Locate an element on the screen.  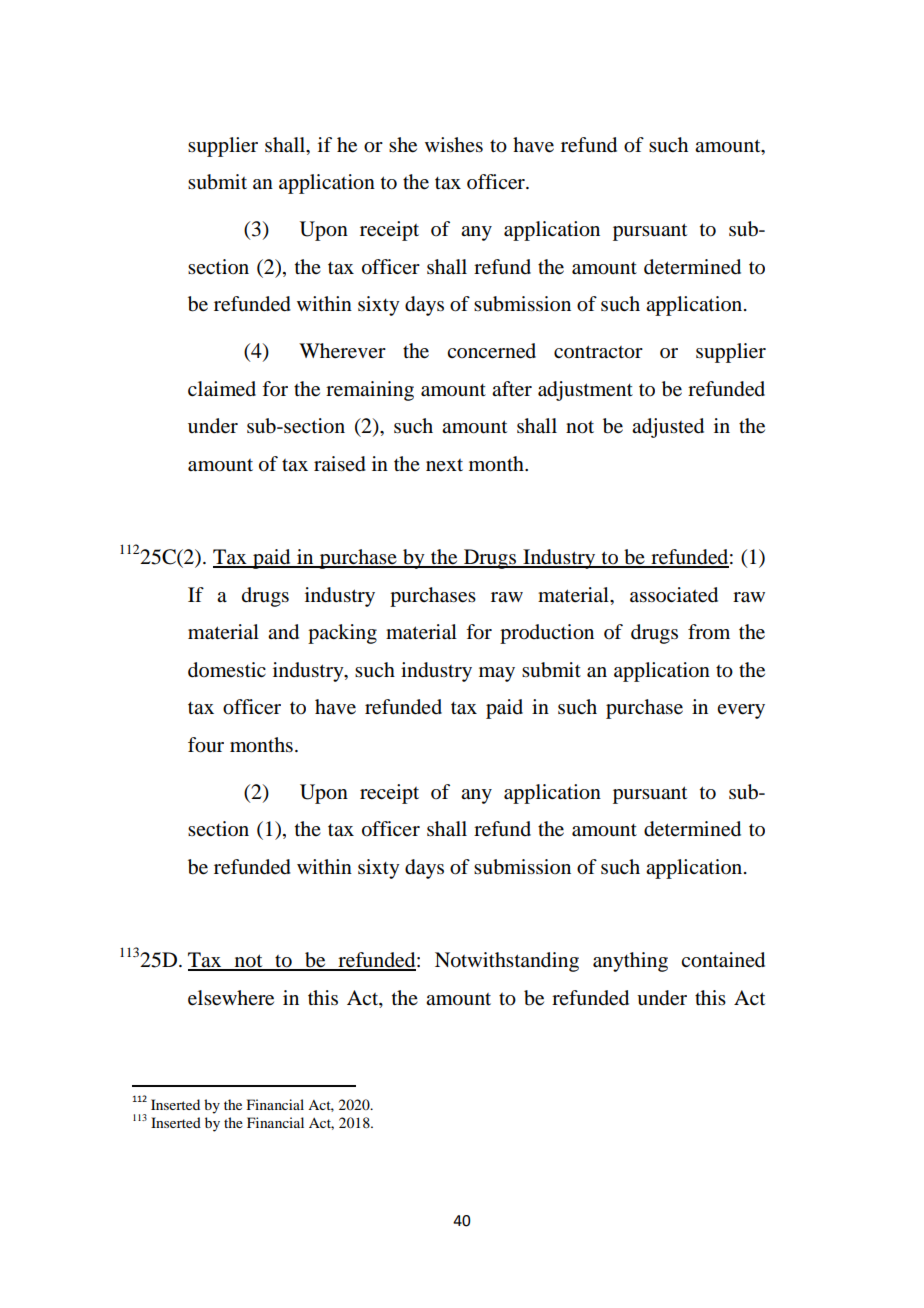
associated is located at coordinates (674, 595).
